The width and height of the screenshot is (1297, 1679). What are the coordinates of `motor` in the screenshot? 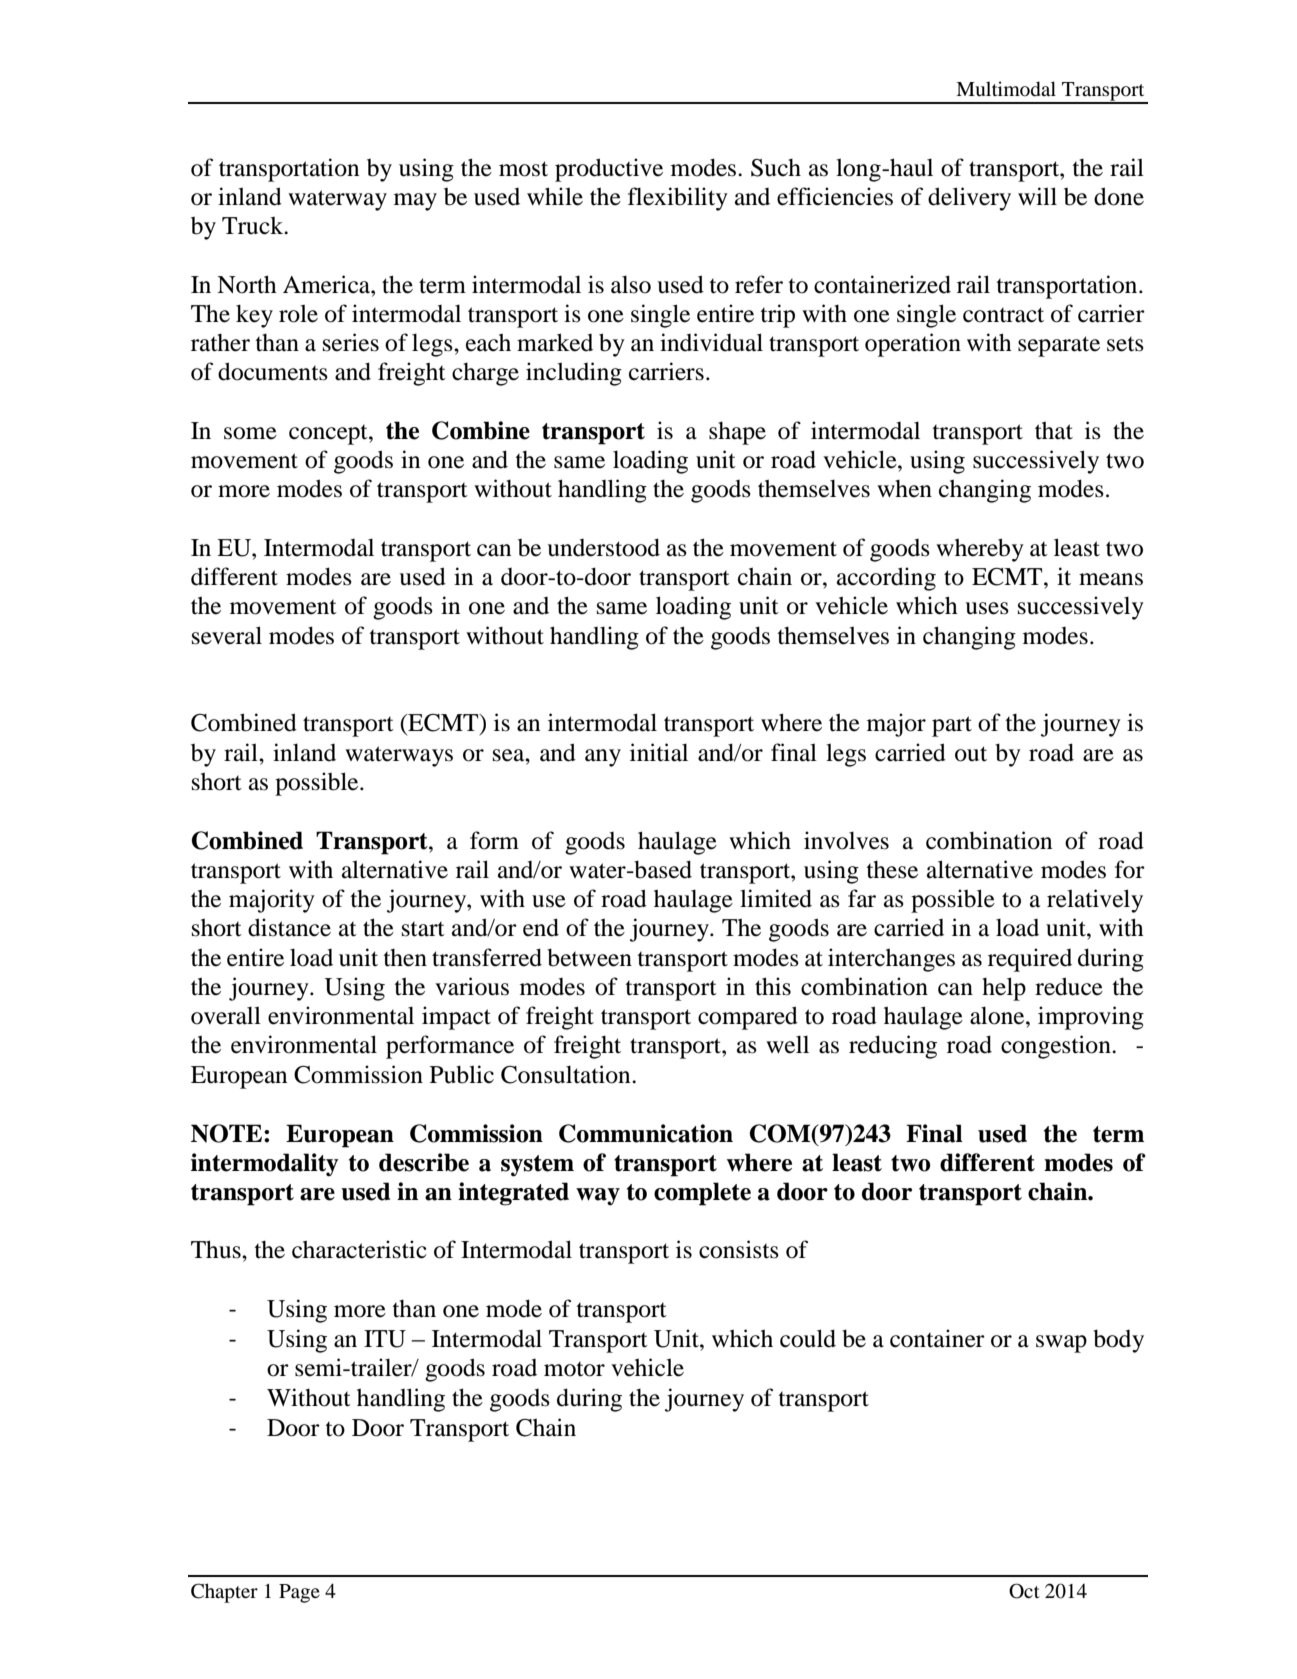 It's located at (574, 1369).
